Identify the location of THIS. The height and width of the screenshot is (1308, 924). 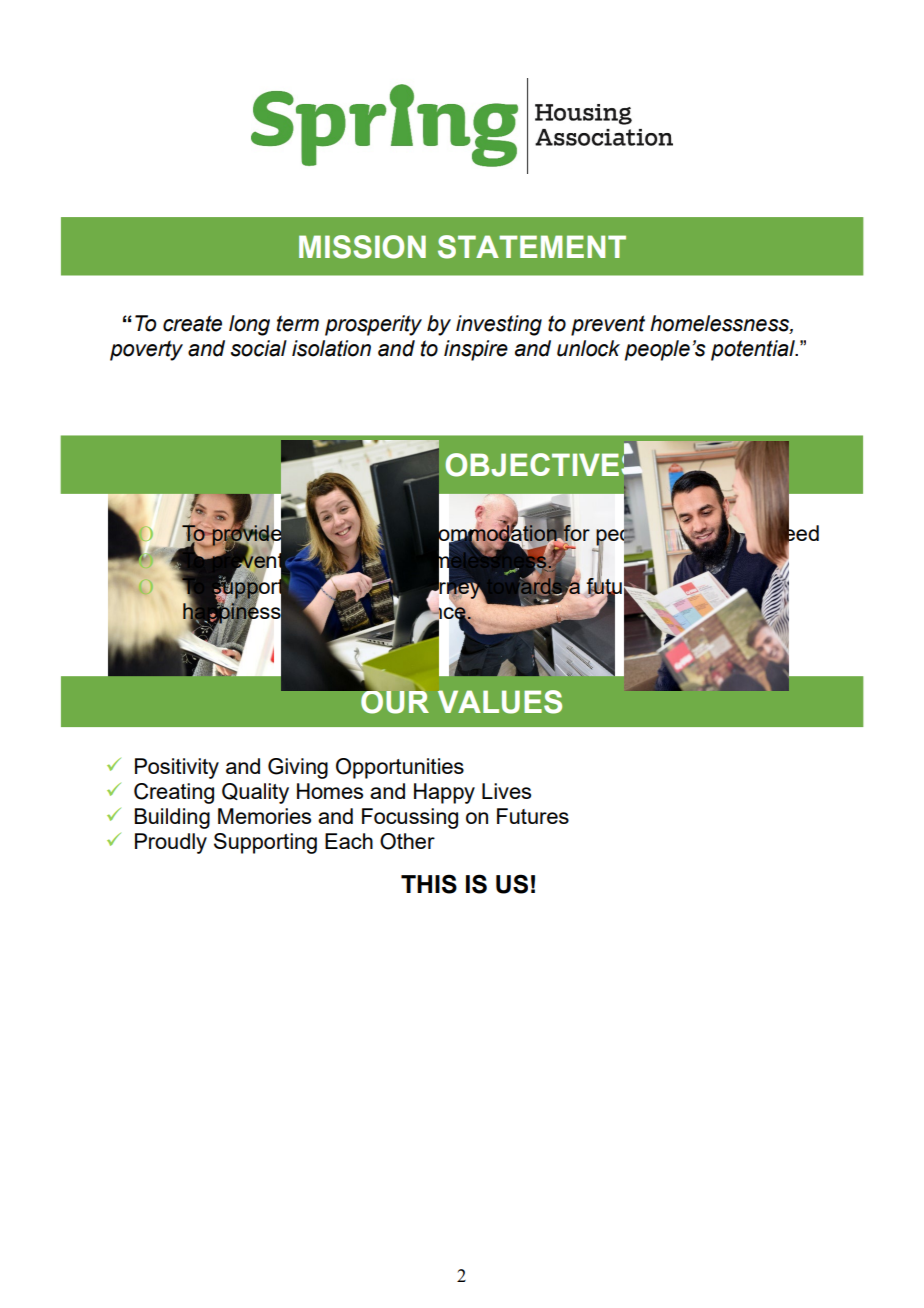
(429, 884).
